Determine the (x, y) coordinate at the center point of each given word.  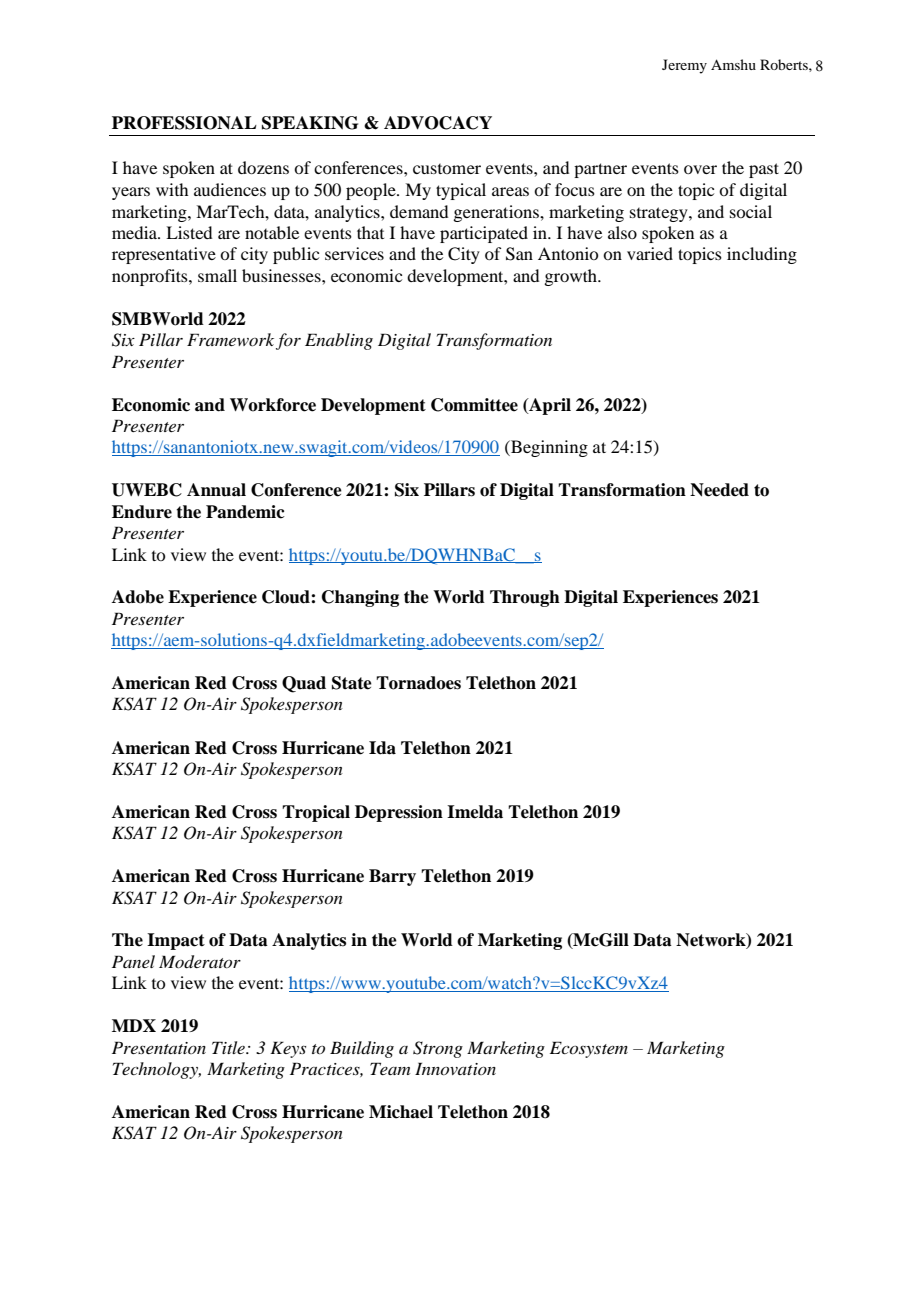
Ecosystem (589, 1049)
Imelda (475, 812)
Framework (230, 339)
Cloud (287, 597)
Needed (719, 490)
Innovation (455, 1068)
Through (525, 598)
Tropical (316, 813)
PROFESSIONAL (184, 123)
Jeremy (684, 66)
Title (229, 1047)
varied (650, 253)
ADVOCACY (438, 123)
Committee (474, 405)
